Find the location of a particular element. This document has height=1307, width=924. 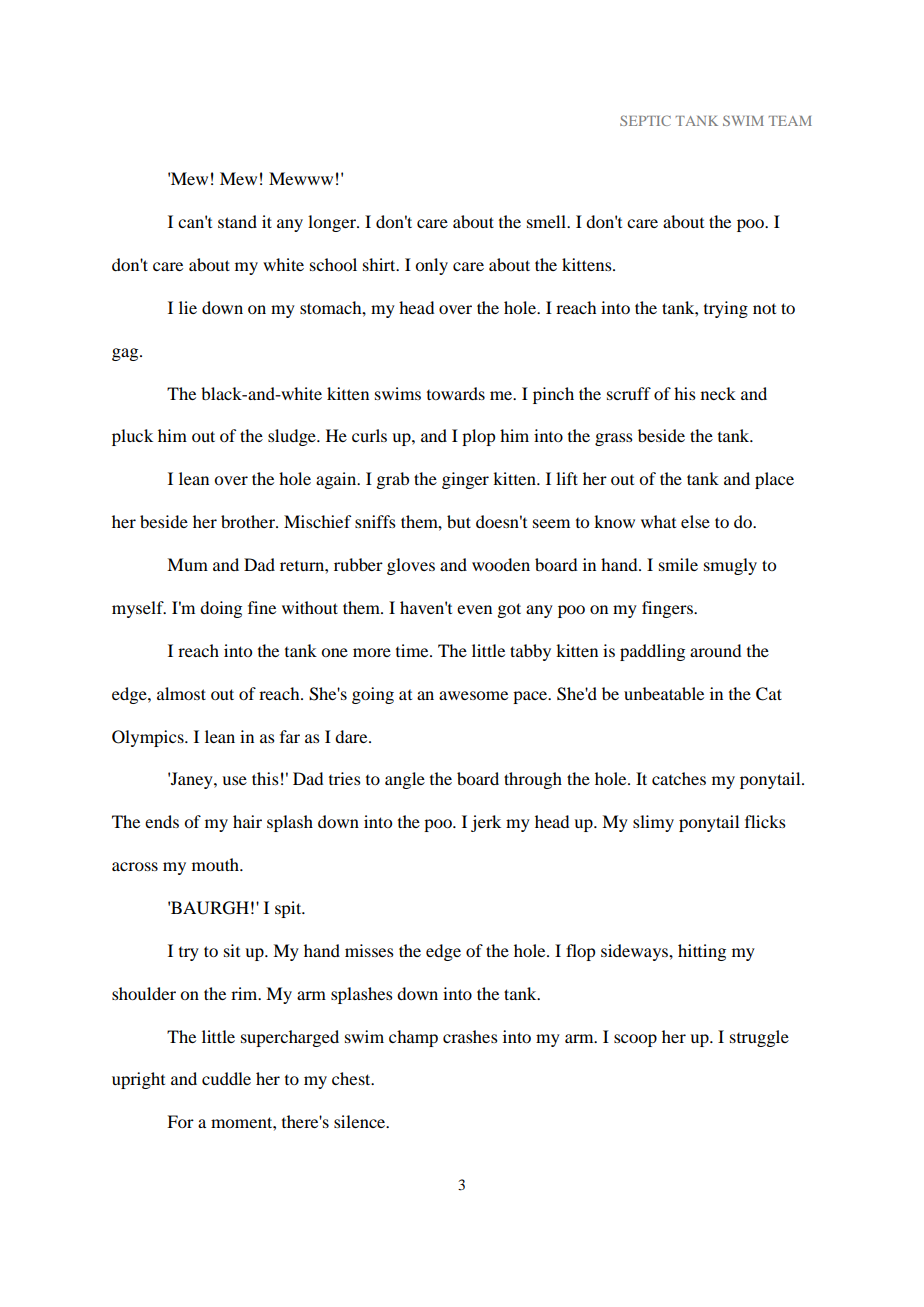

even is located at coordinates (474, 609).
